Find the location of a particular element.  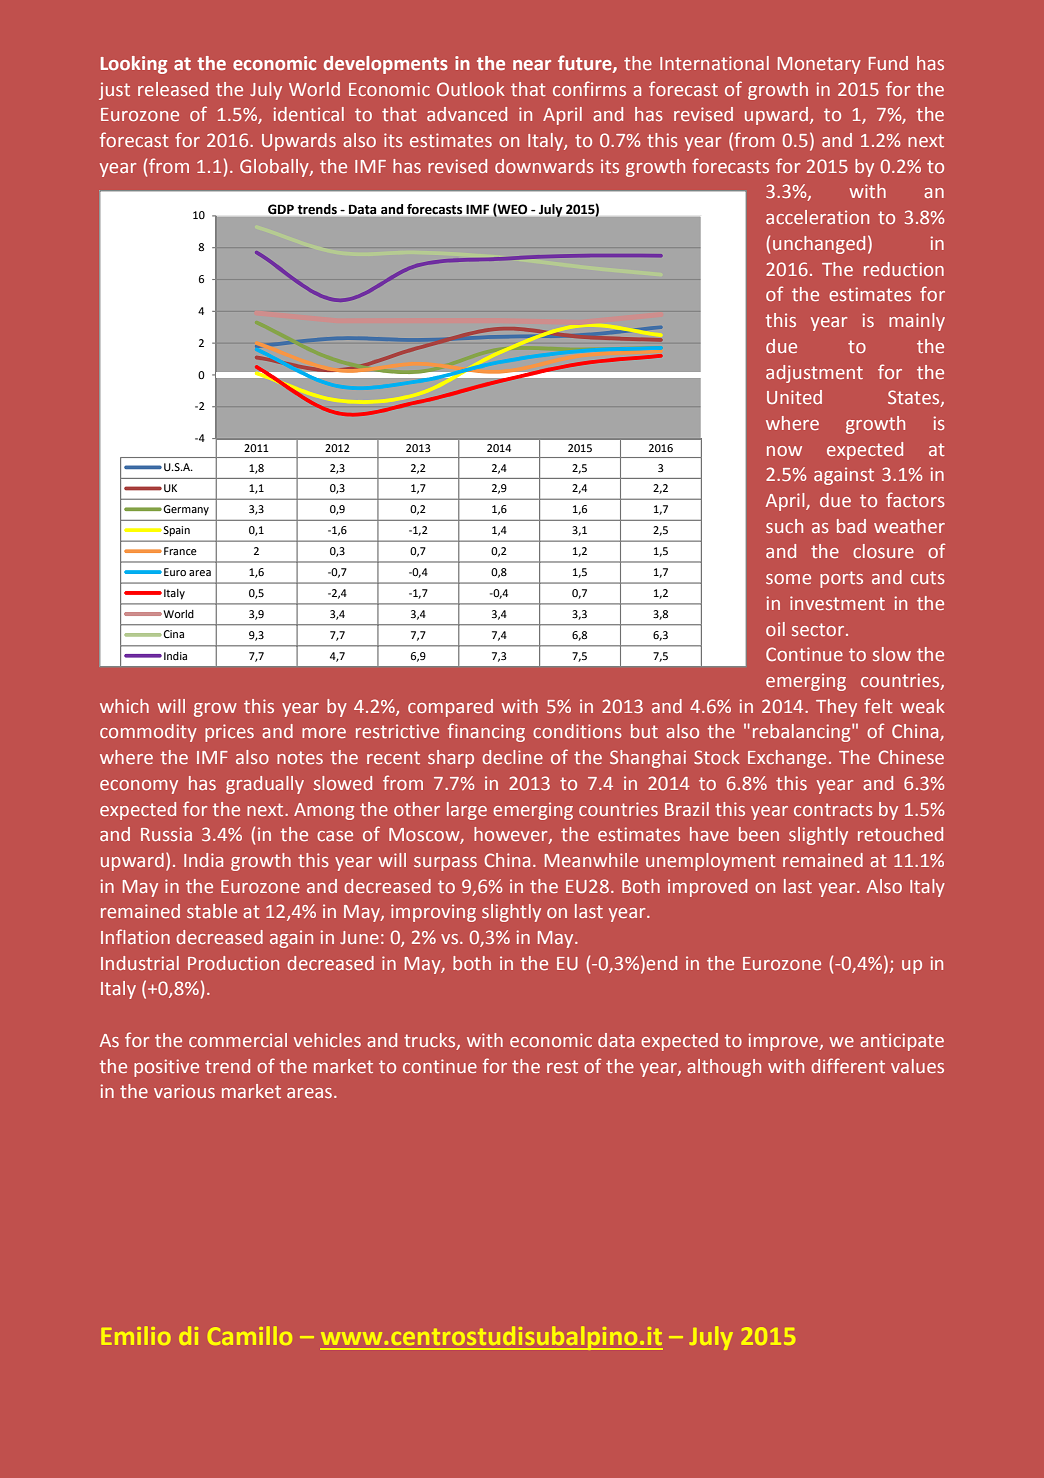

Germany is located at coordinates (185, 510).
